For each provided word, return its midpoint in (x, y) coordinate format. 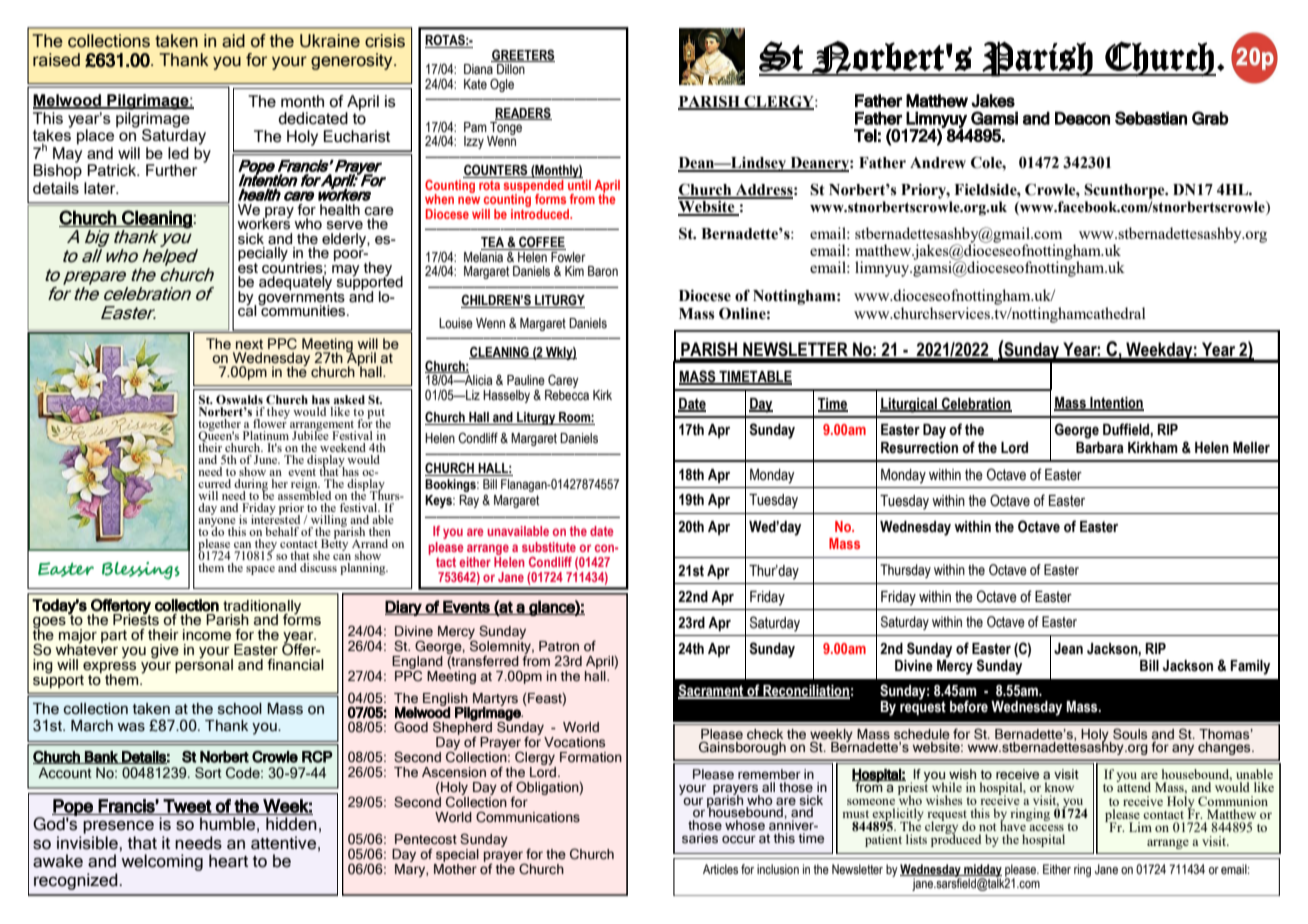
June (267, 459)
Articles (720, 869)
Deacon (1082, 118)
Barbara (1100, 448)
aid (233, 41)
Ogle (502, 85)
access (1046, 828)
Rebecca (567, 394)
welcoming (162, 862)
